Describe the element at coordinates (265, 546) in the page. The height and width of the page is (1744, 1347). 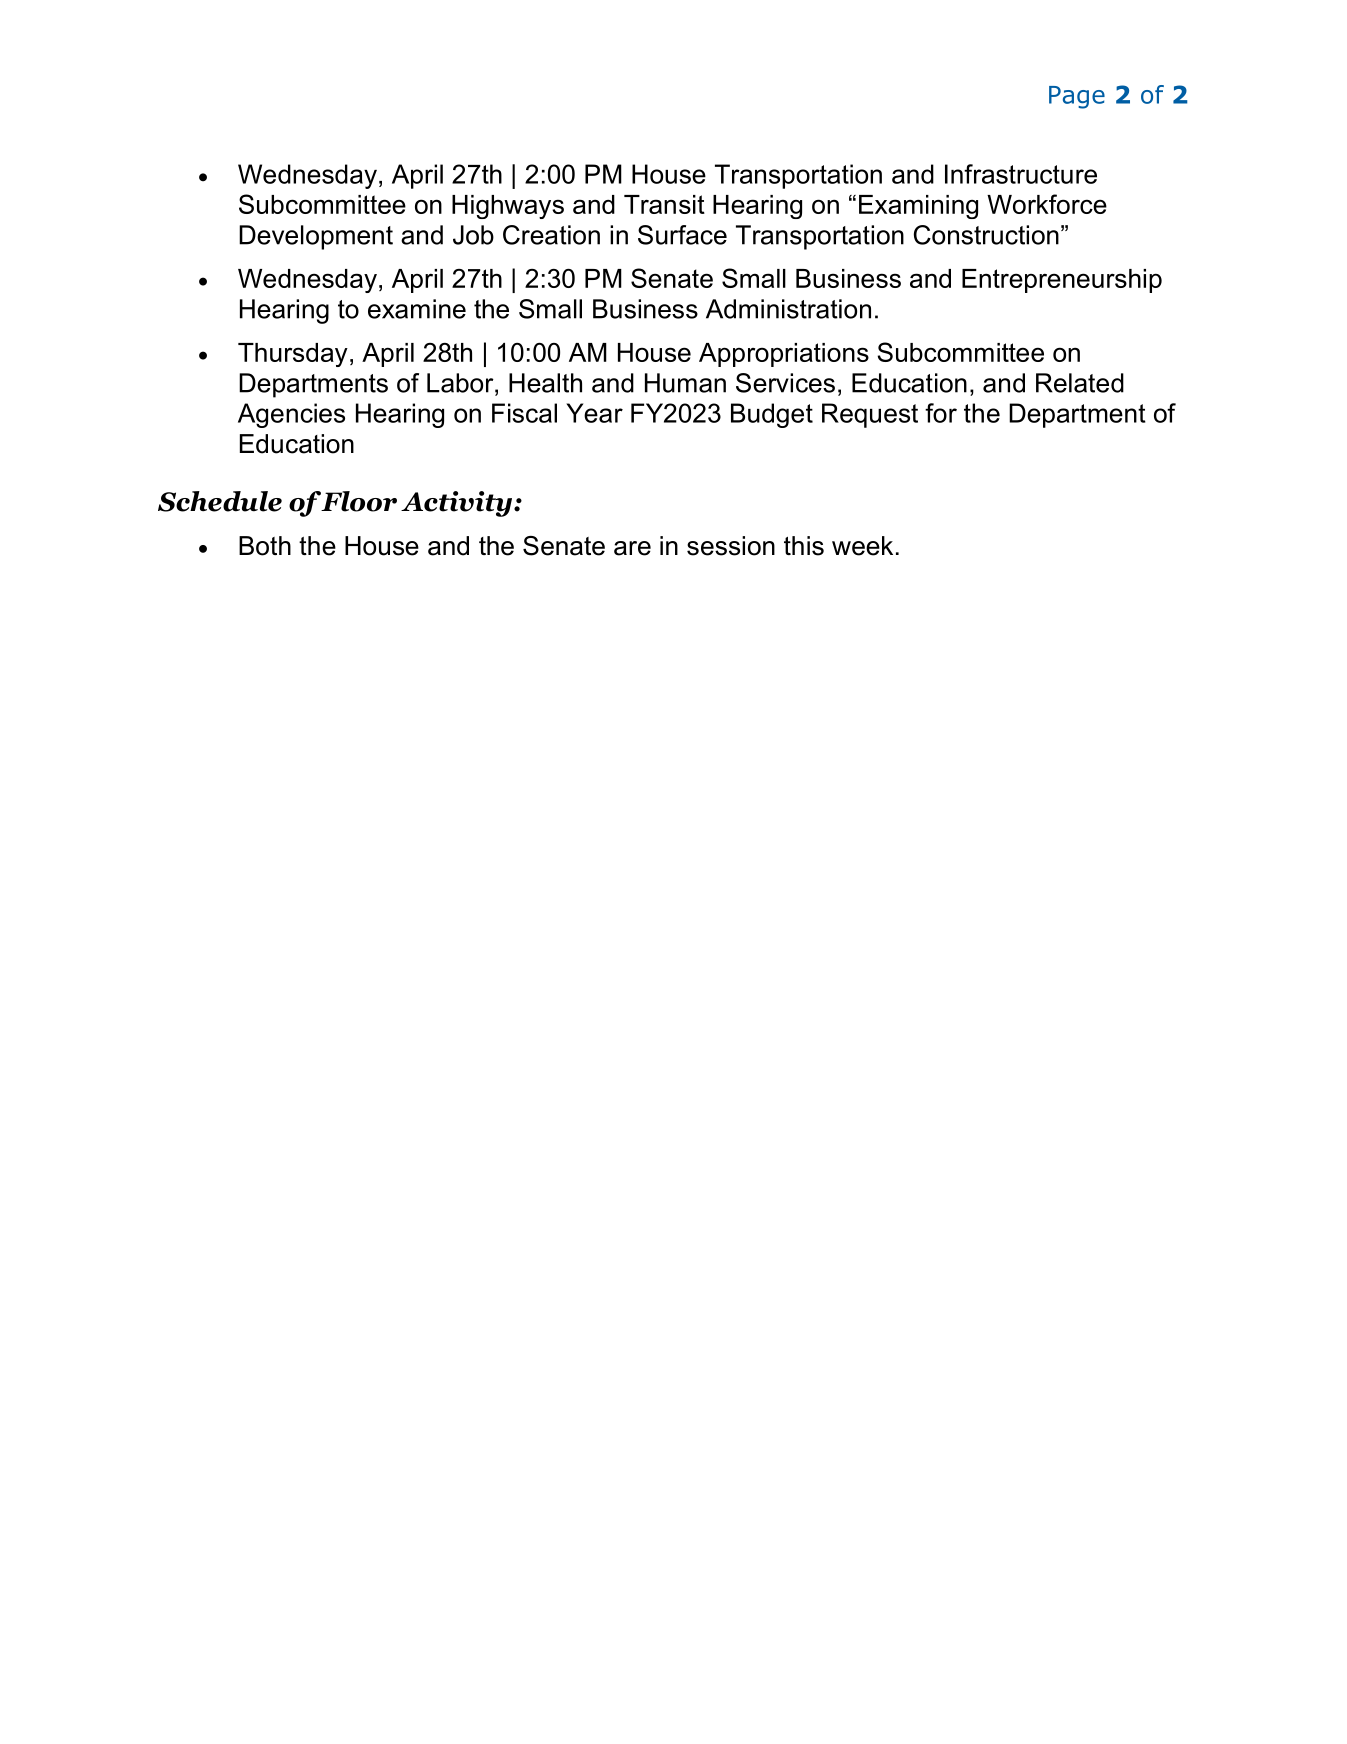
I see `Both` at that location.
